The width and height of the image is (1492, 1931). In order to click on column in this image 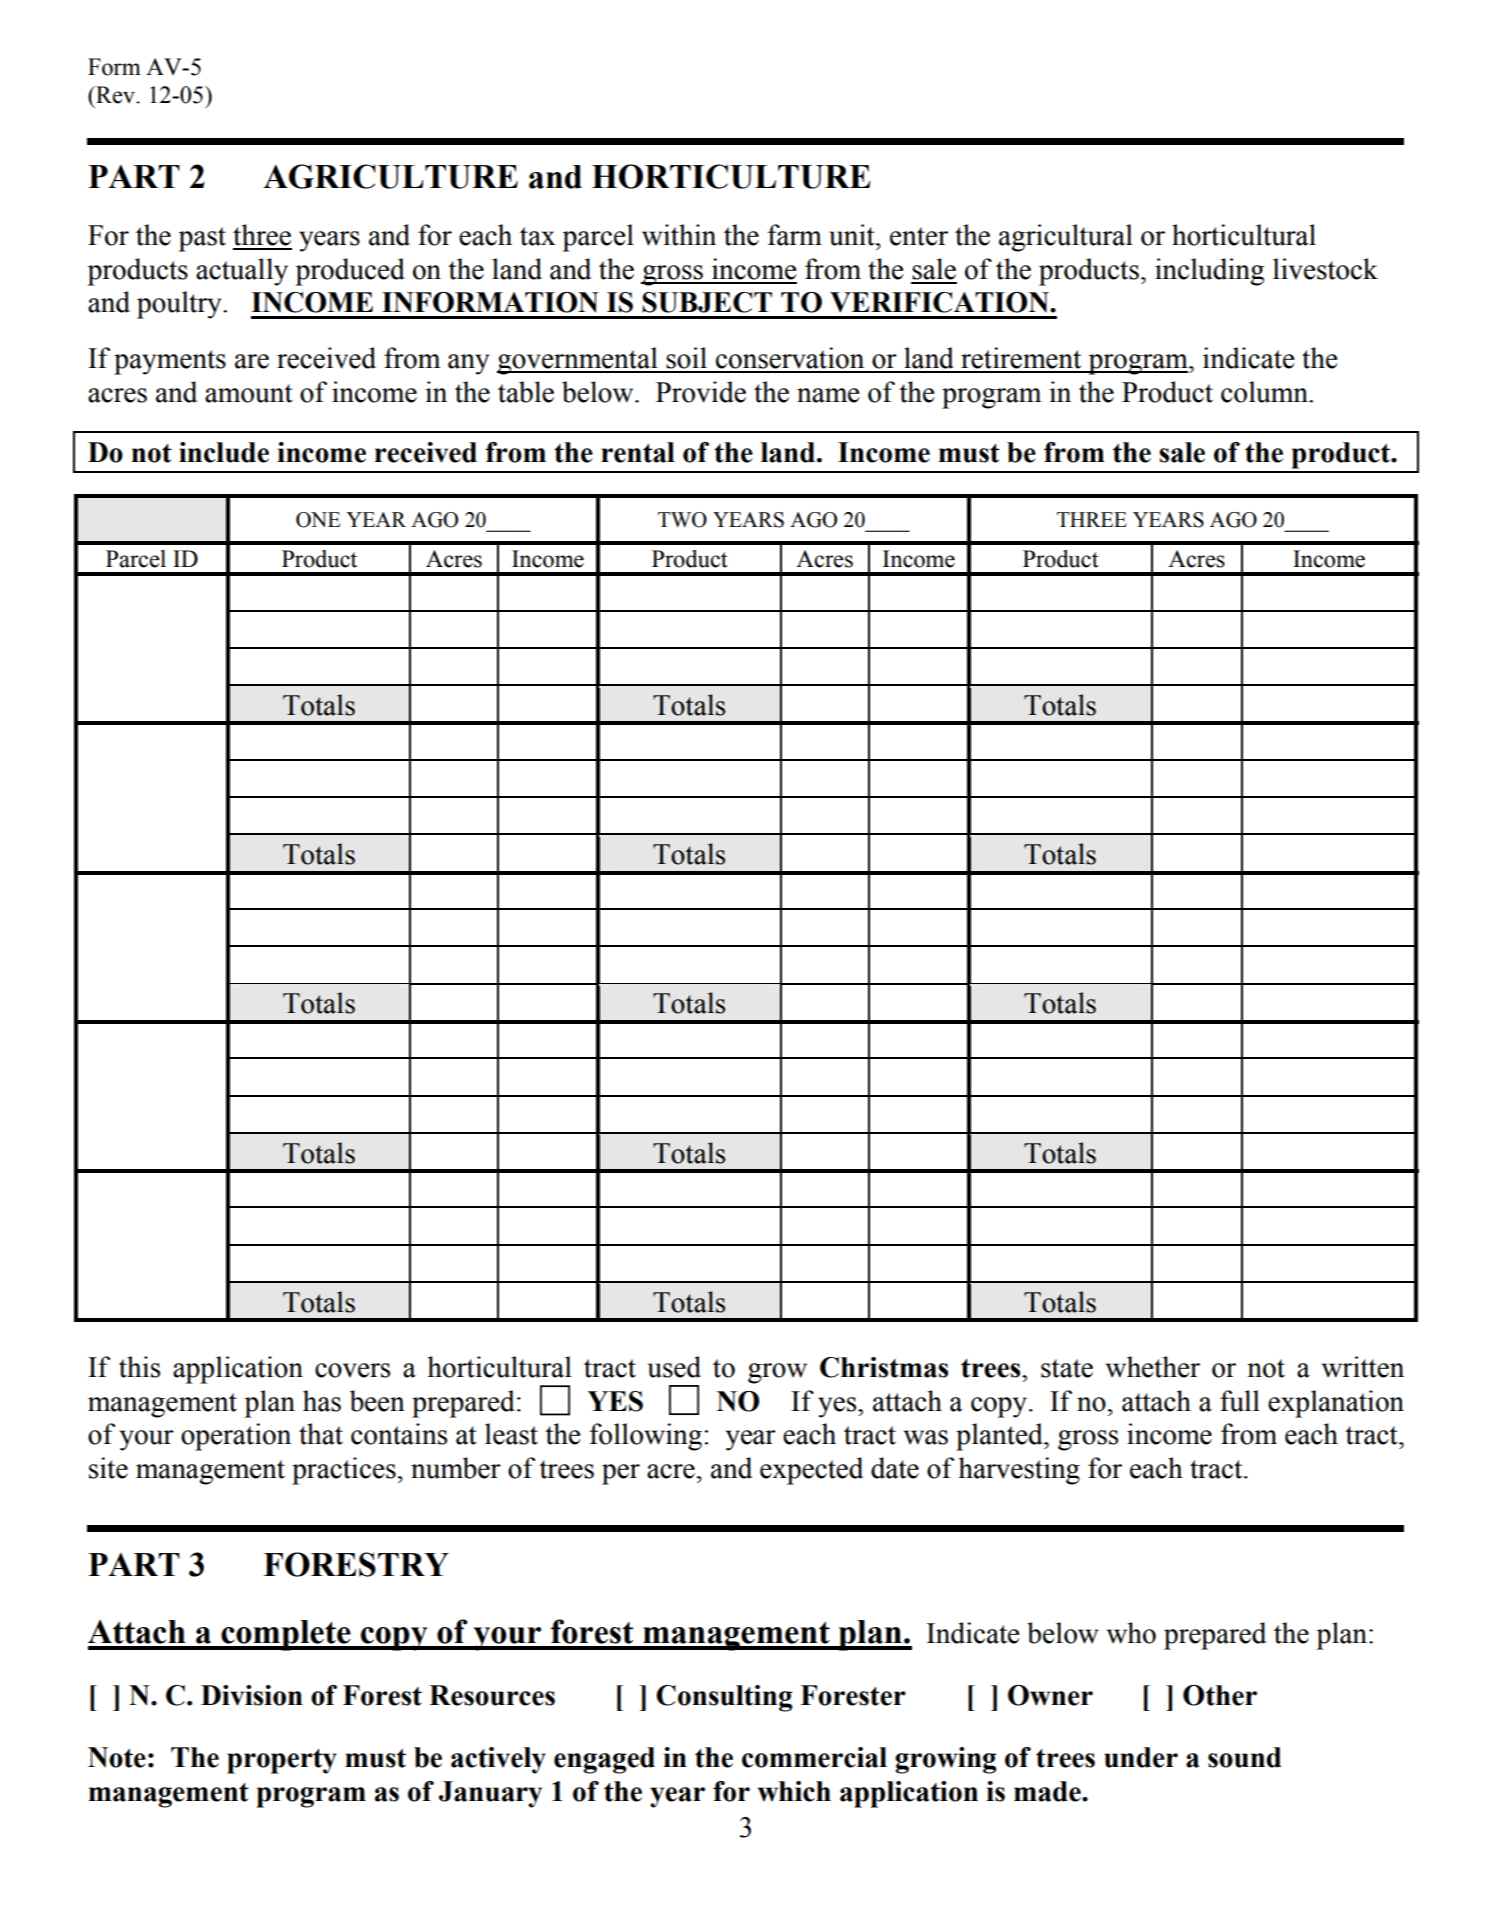, I will do `click(1265, 392)`.
